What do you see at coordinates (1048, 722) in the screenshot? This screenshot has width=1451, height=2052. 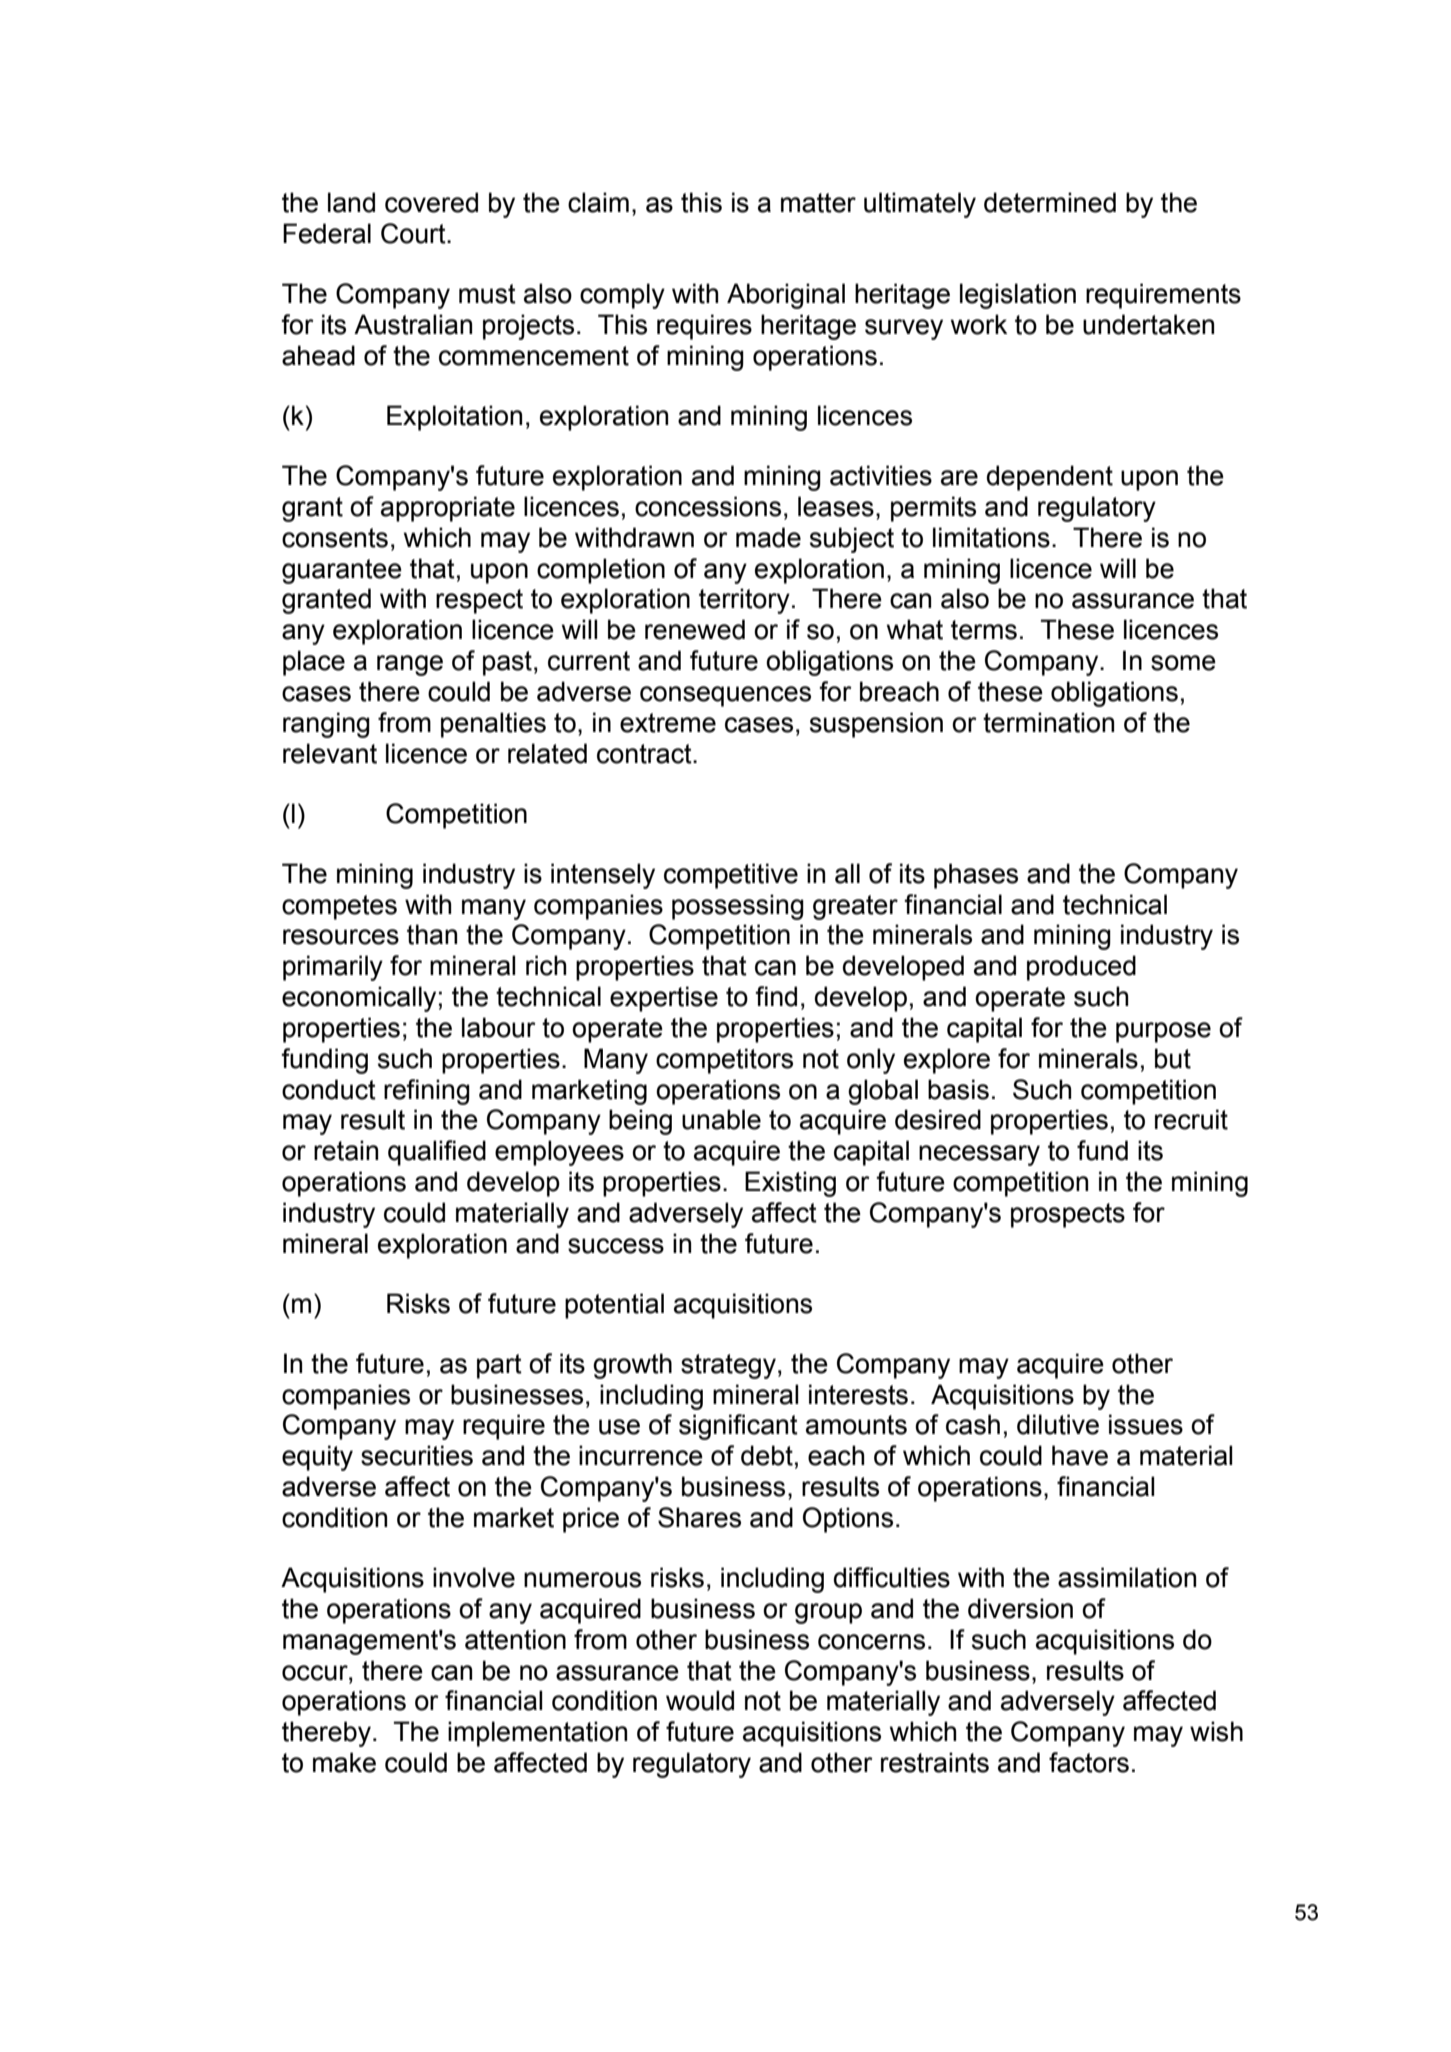 I see `termination` at bounding box center [1048, 722].
